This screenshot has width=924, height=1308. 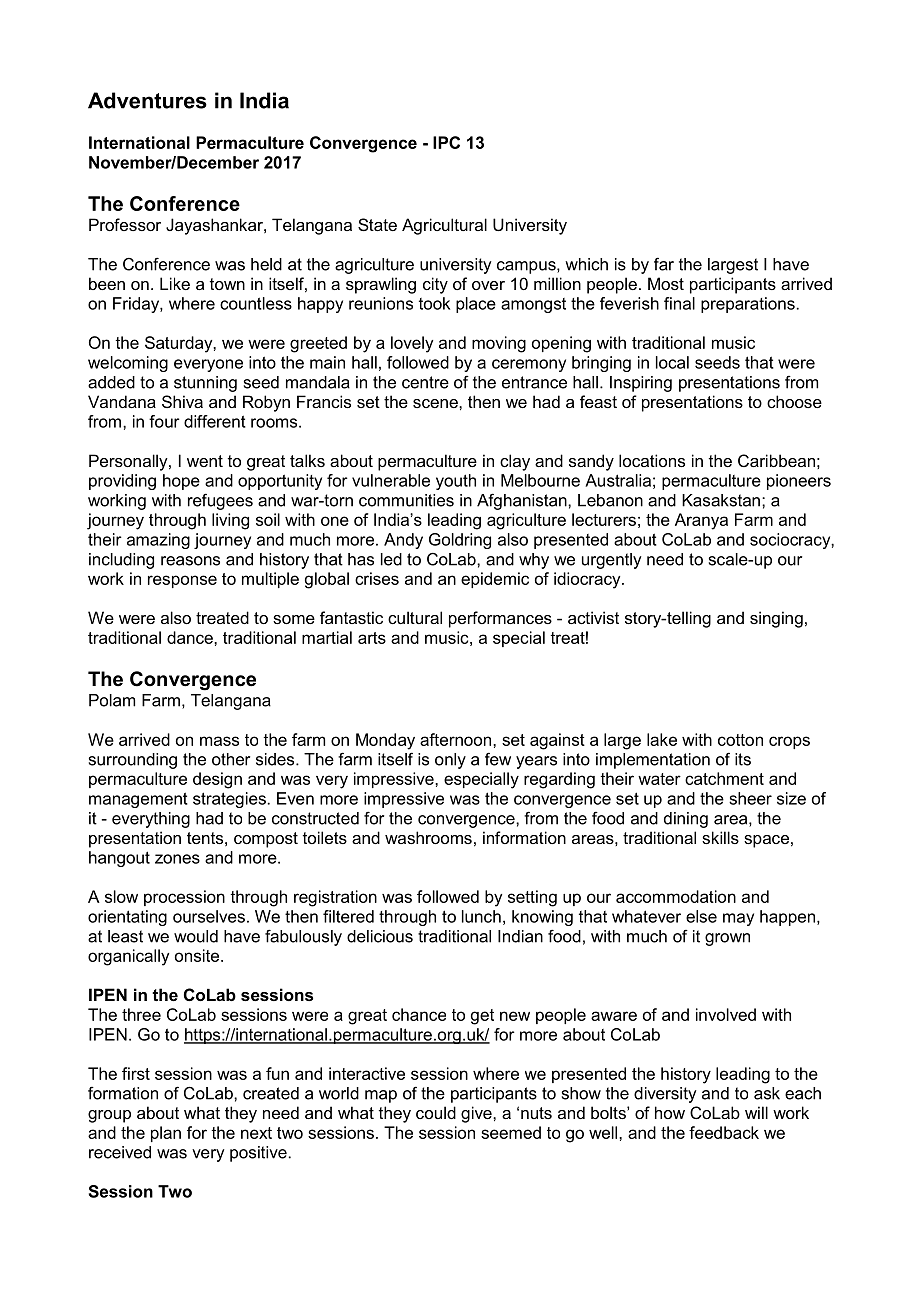 I want to click on went, so click(x=205, y=461).
